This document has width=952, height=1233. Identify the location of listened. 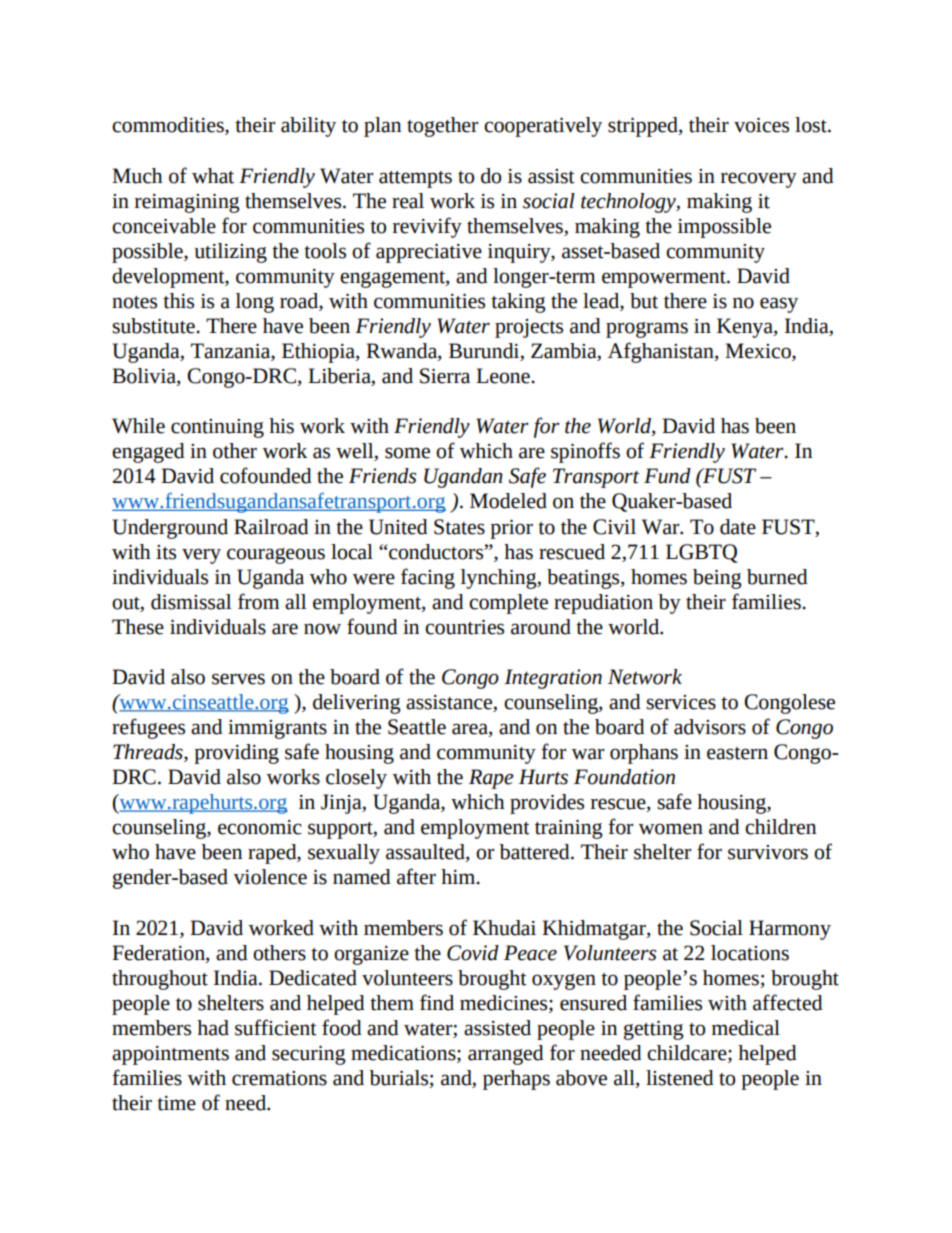
(680, 1078).
